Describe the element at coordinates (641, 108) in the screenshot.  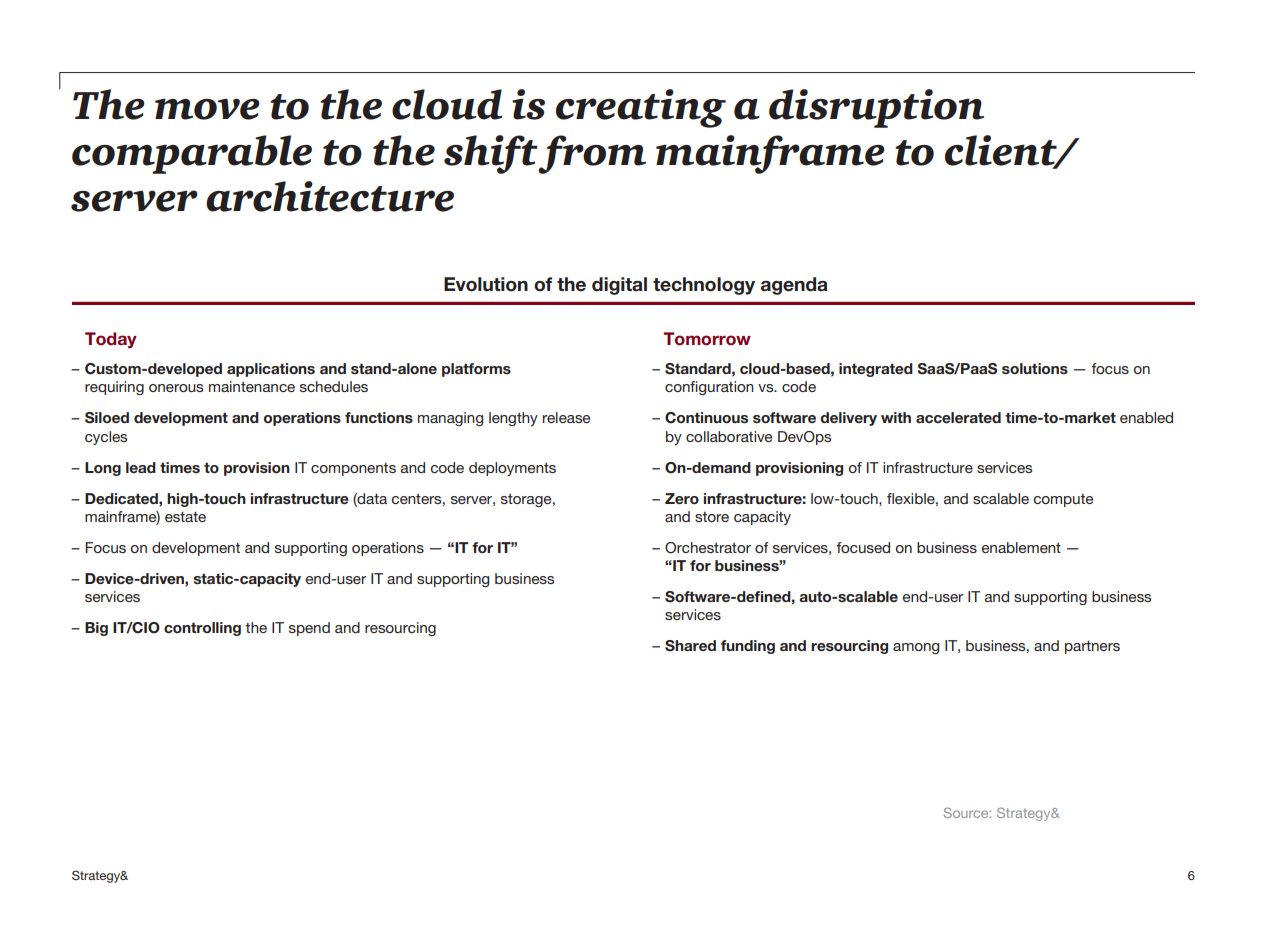
I see `creating` at that location.
